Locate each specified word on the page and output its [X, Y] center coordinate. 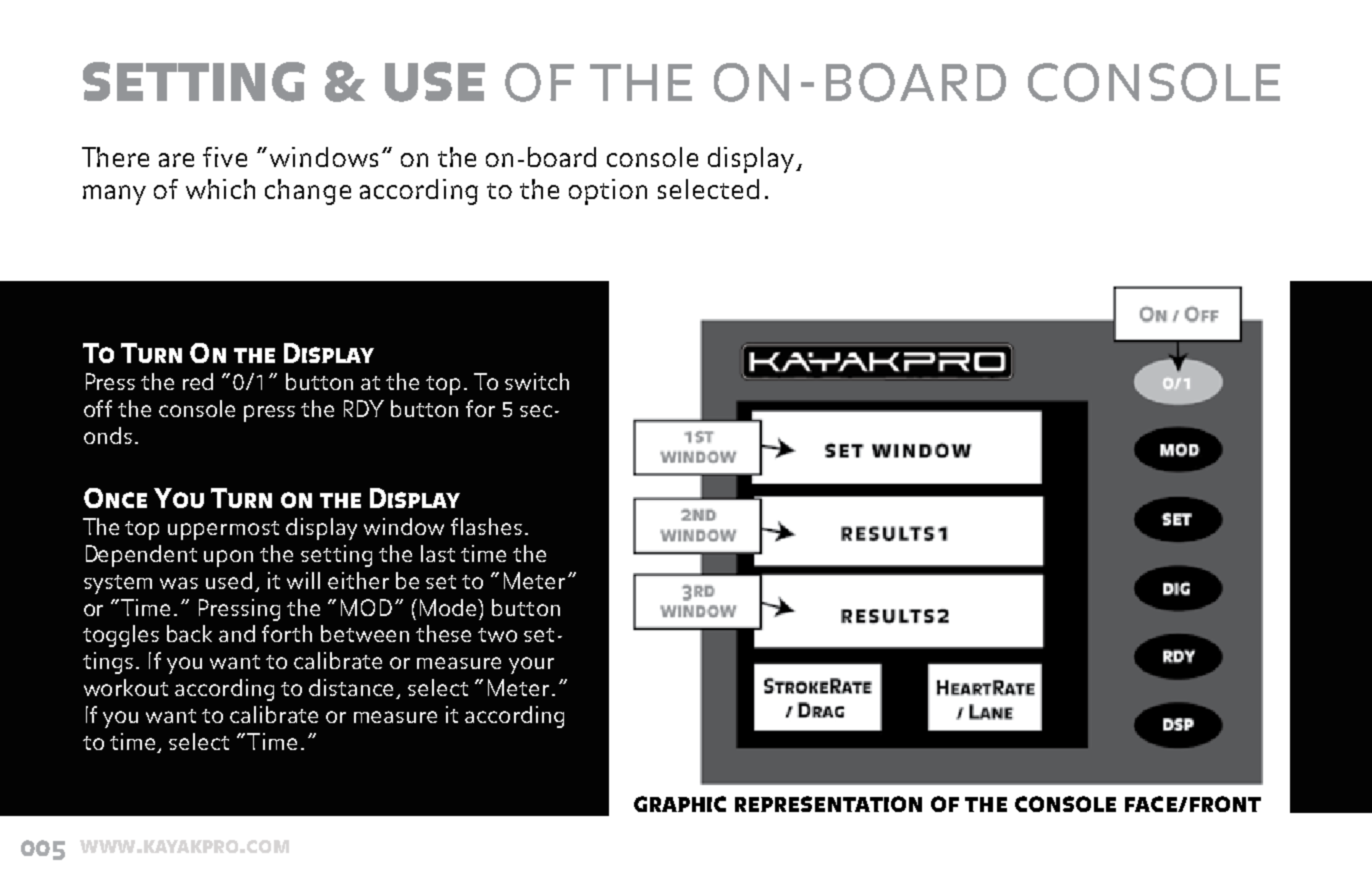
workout [126, 687]
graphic [680, 804]
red [198, 381]
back [189, 633]
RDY [364, 408]
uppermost [223, 530]
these [443, 633]
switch [537, 381]
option [608, 192]
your [531, 665]
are [176, 160]
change [308, 192]
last [438, 553]
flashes [486, 526]
